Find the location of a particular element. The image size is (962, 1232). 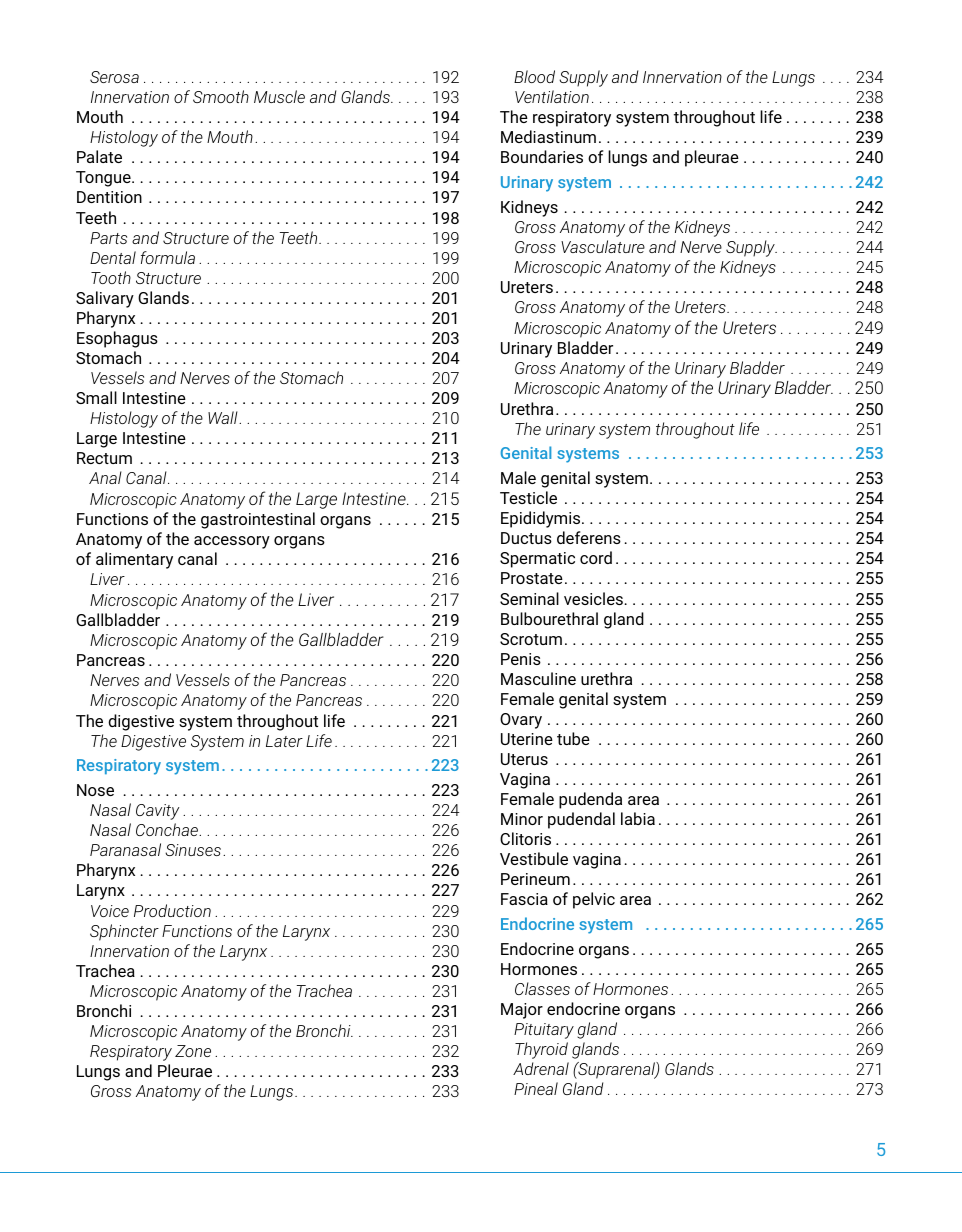

Zone is located at coordinates (193, 1051).
